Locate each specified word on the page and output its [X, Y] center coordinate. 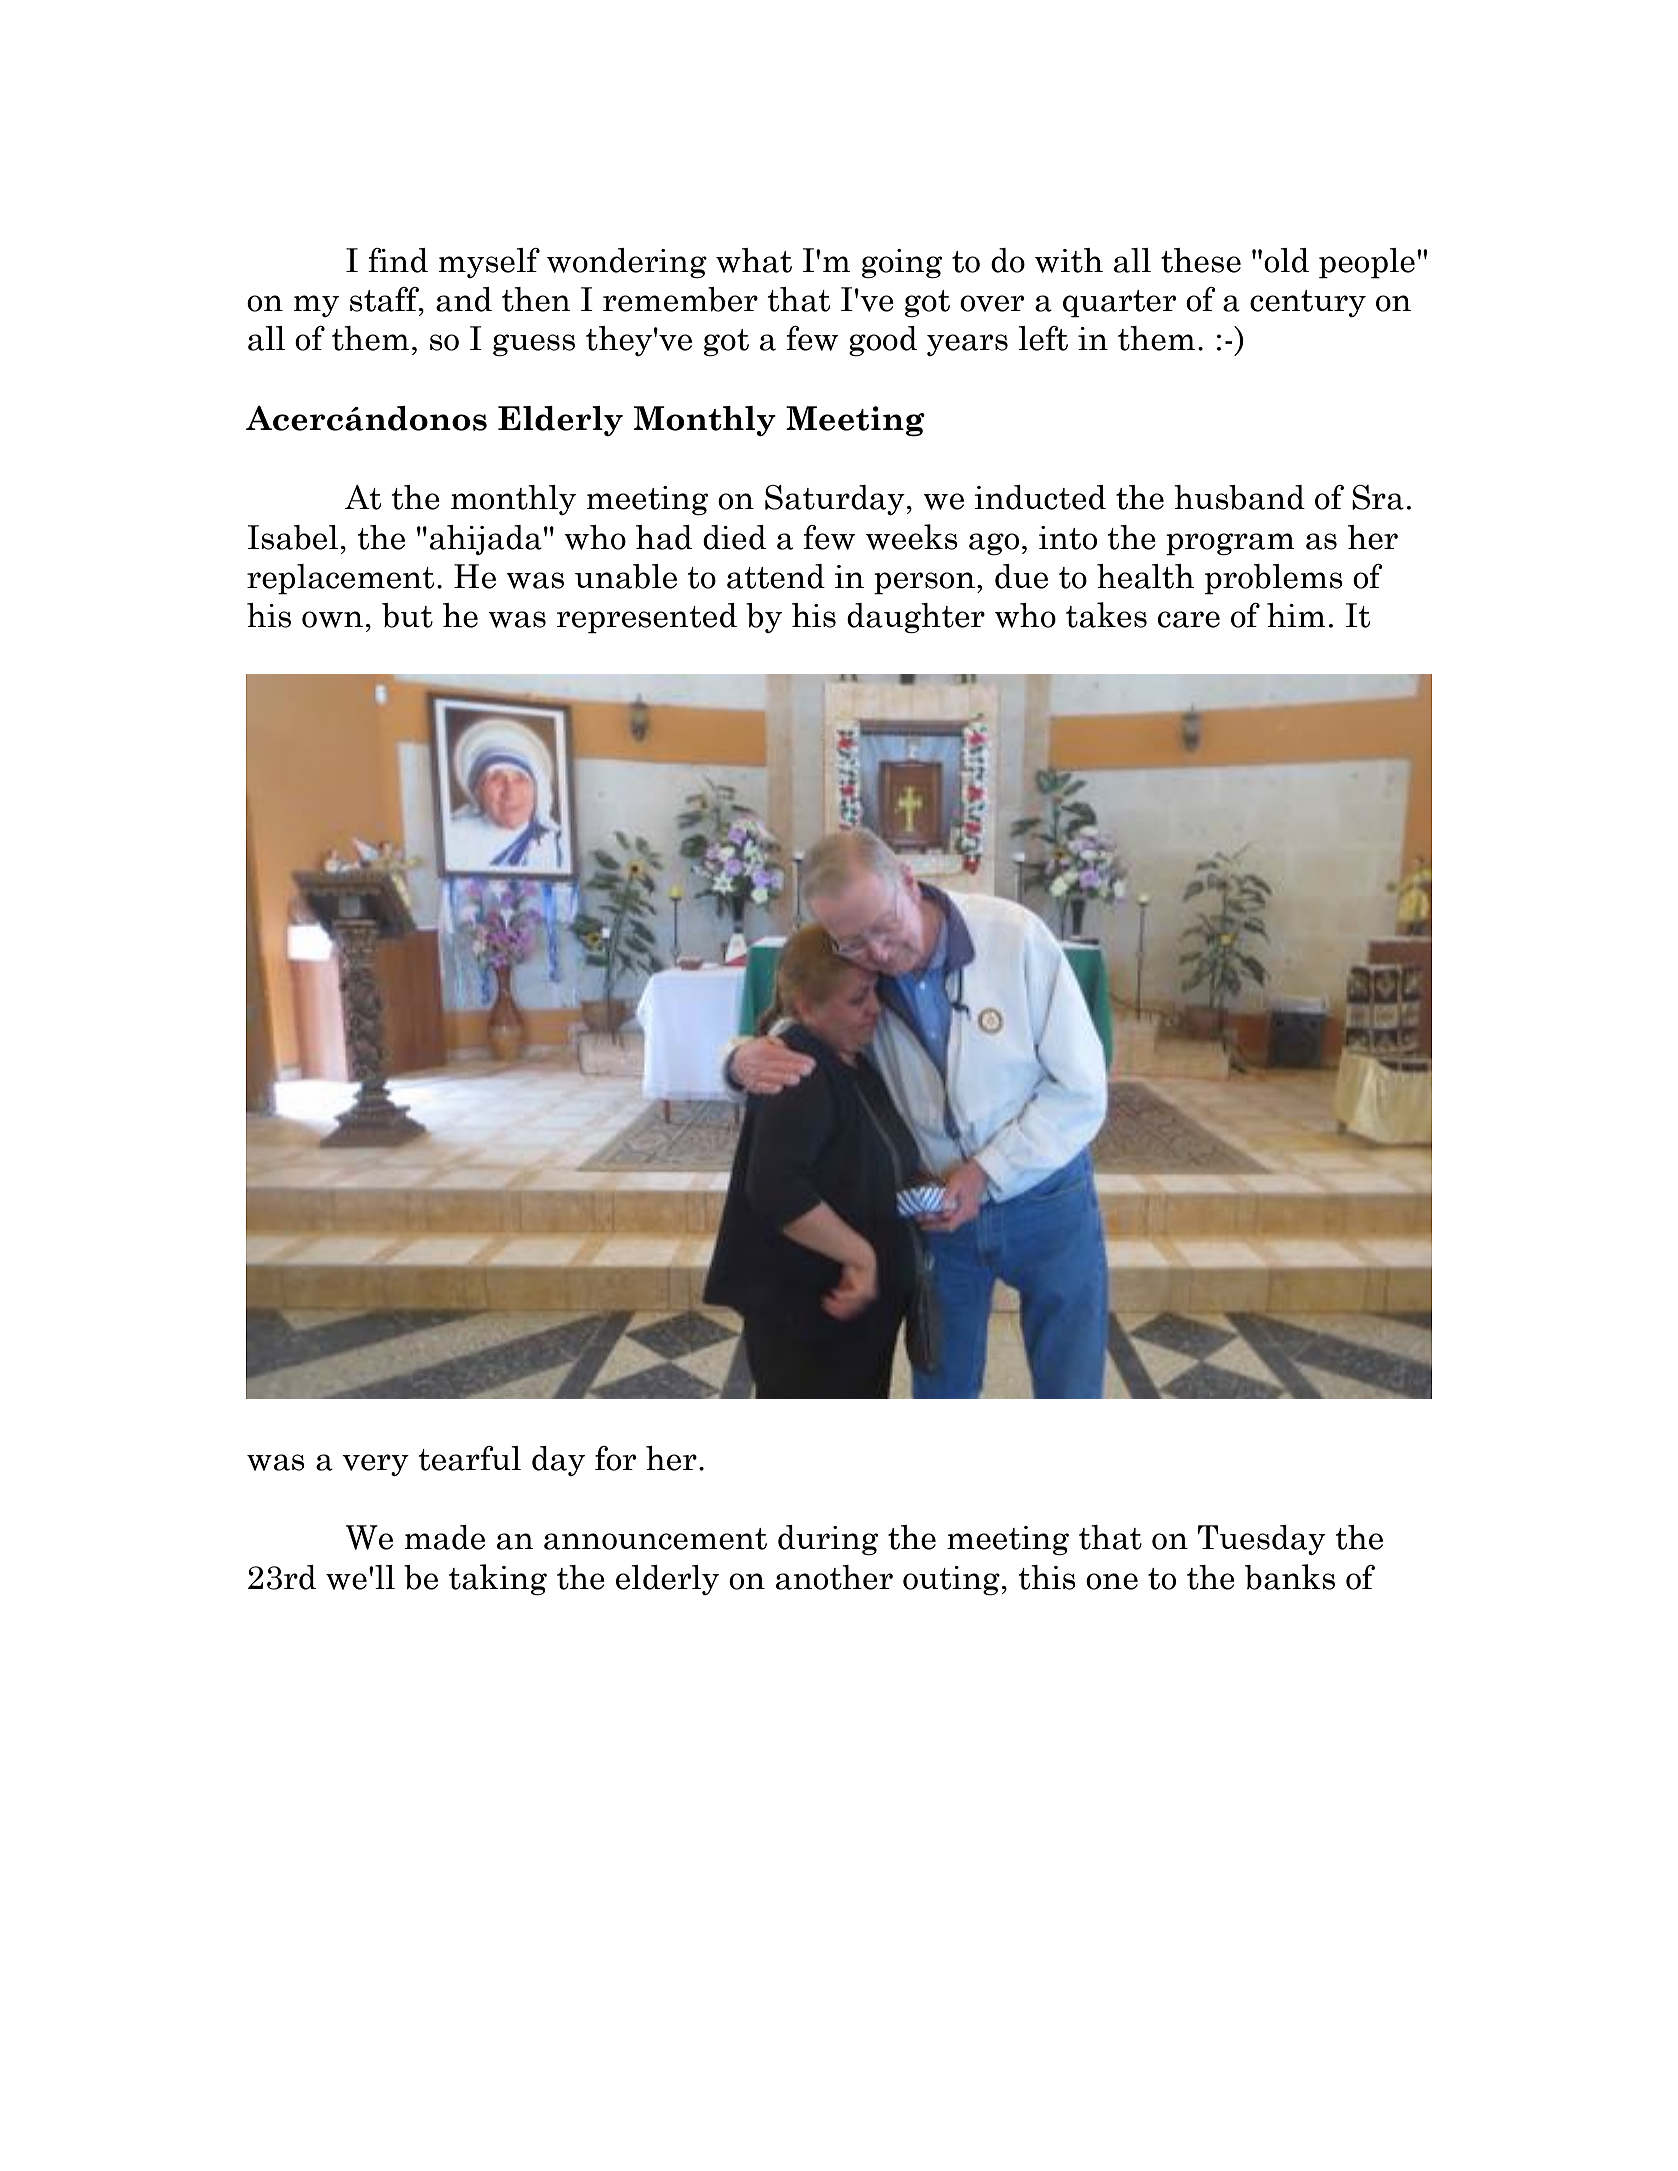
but [407, 615]
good [883, 341]
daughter [916, 618]
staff [385, 300]
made [445, 1537]
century [1308, 303]
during [828, 1540]
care [1189, 619]
